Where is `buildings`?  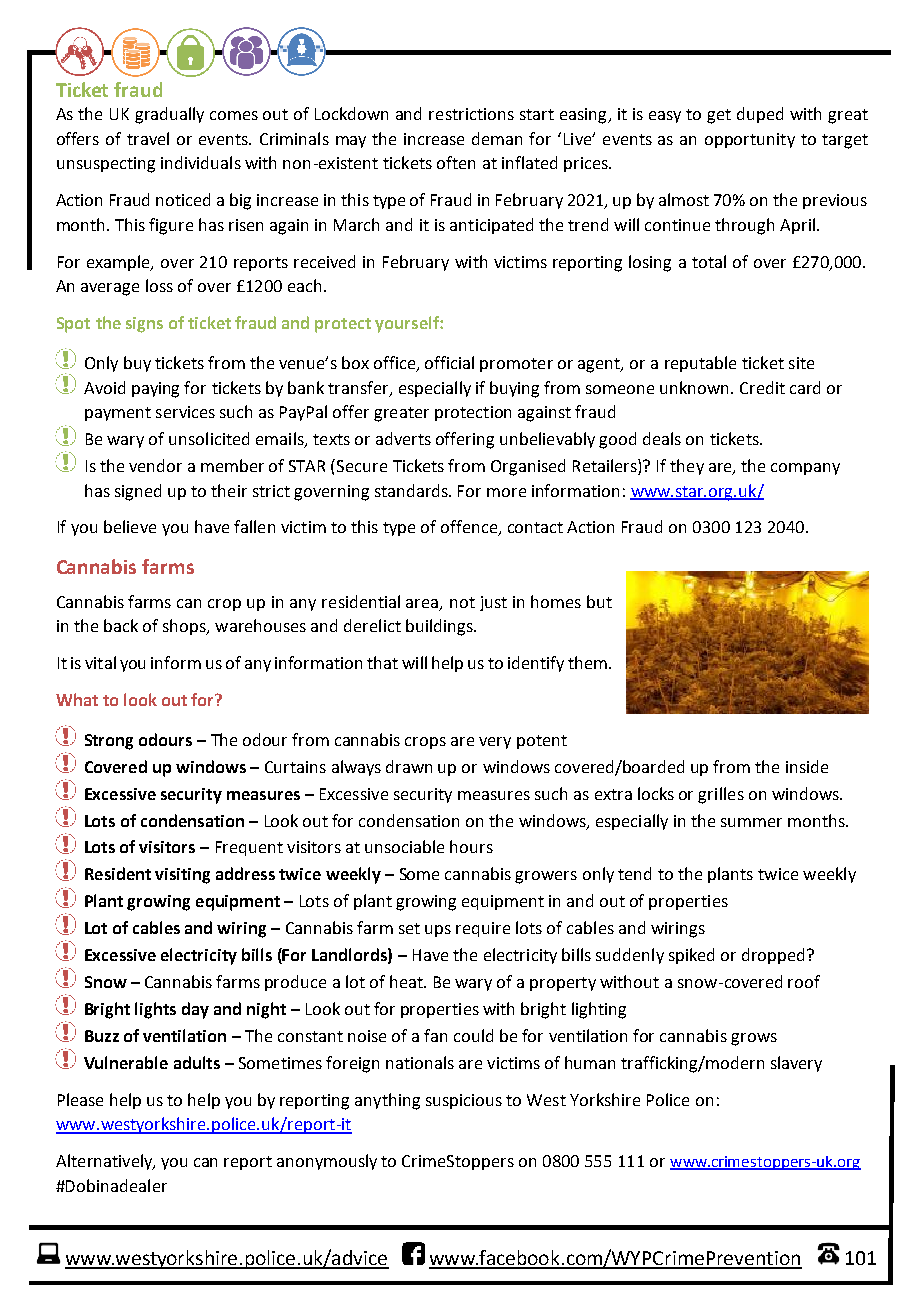 buildings is located at coordinates (440, 627).
